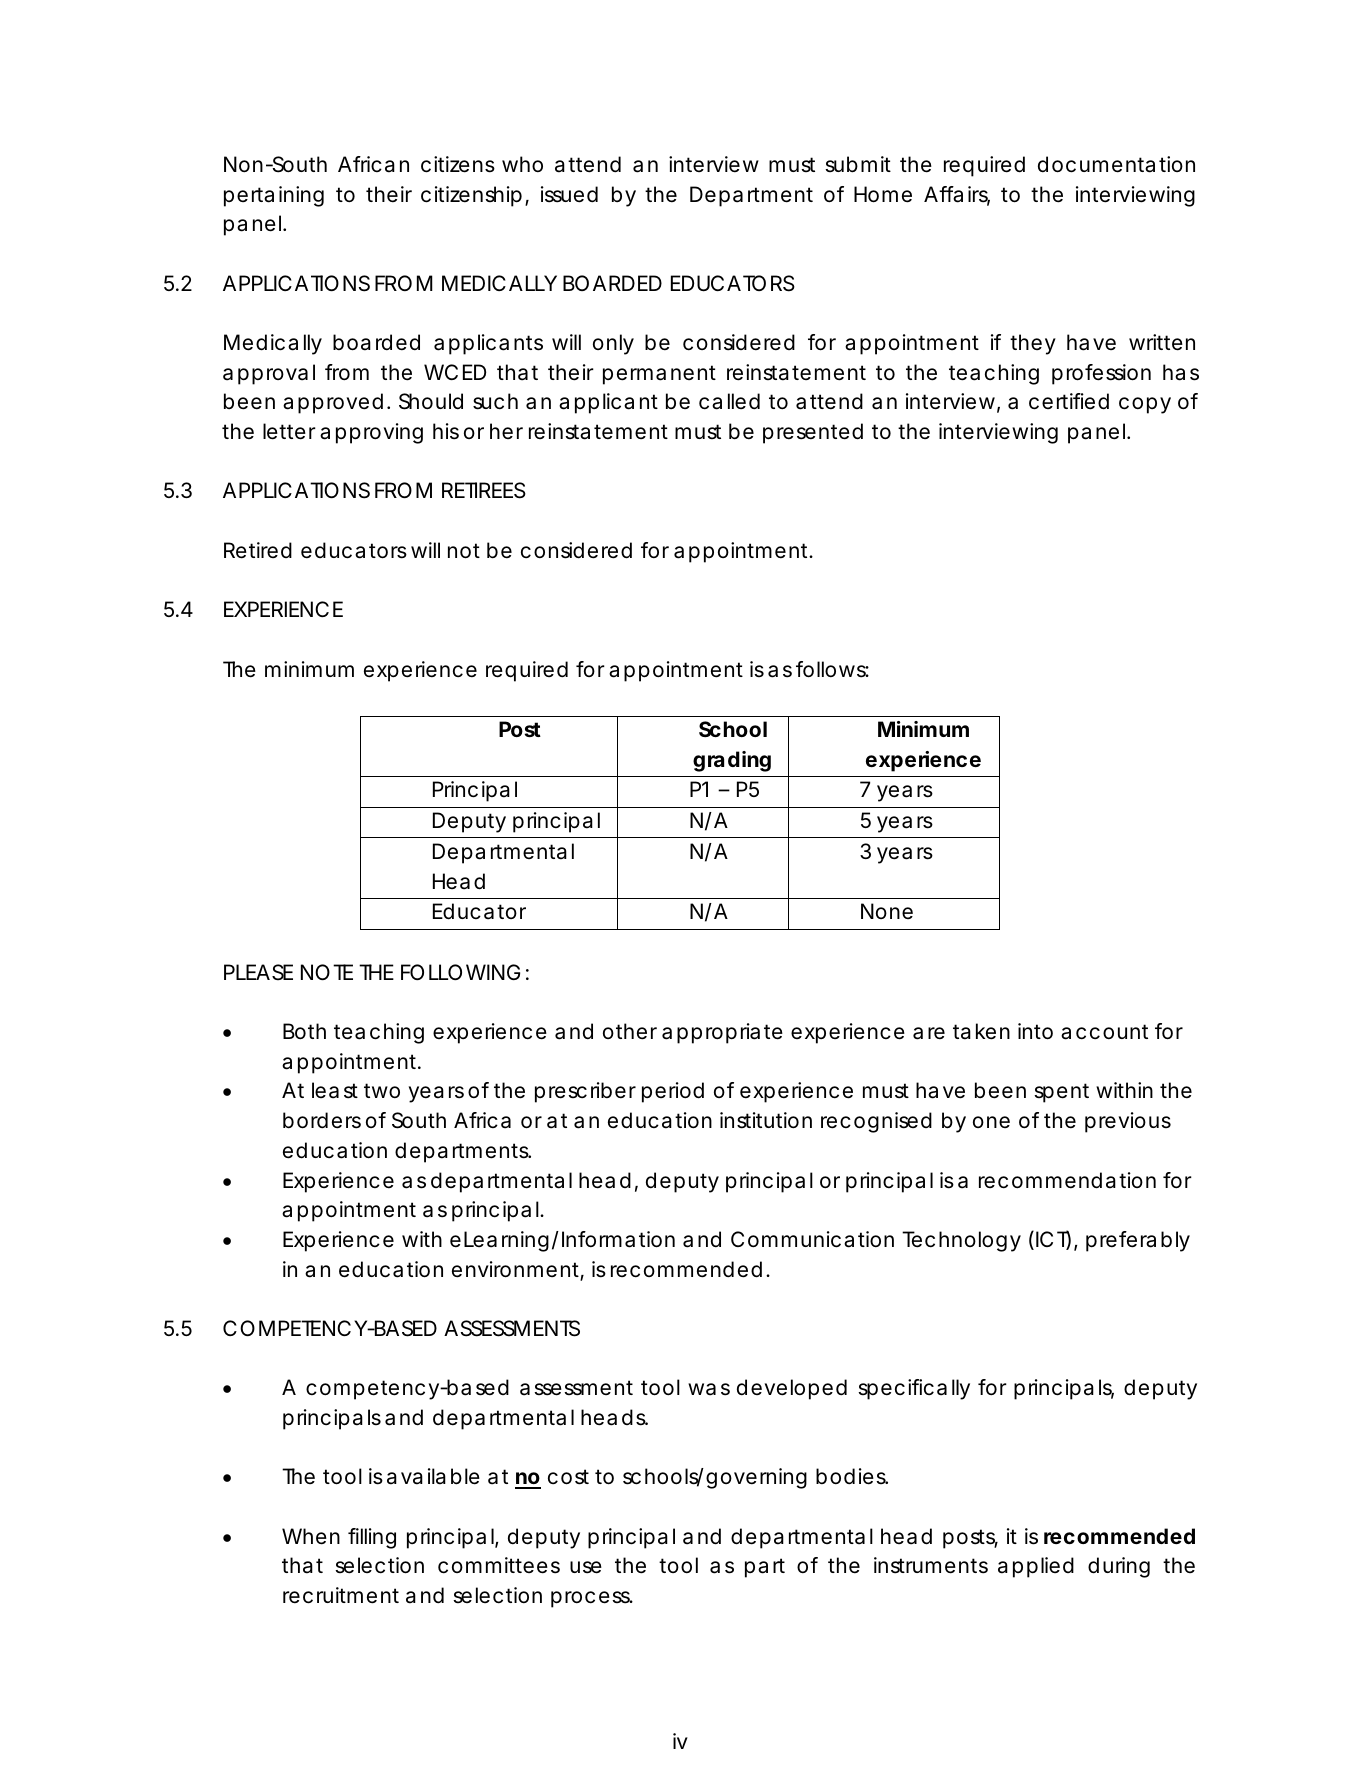 Image resolution: width=1369 pixels, height=1772 pixels. I want to click on certified, so click(1069, 401).
